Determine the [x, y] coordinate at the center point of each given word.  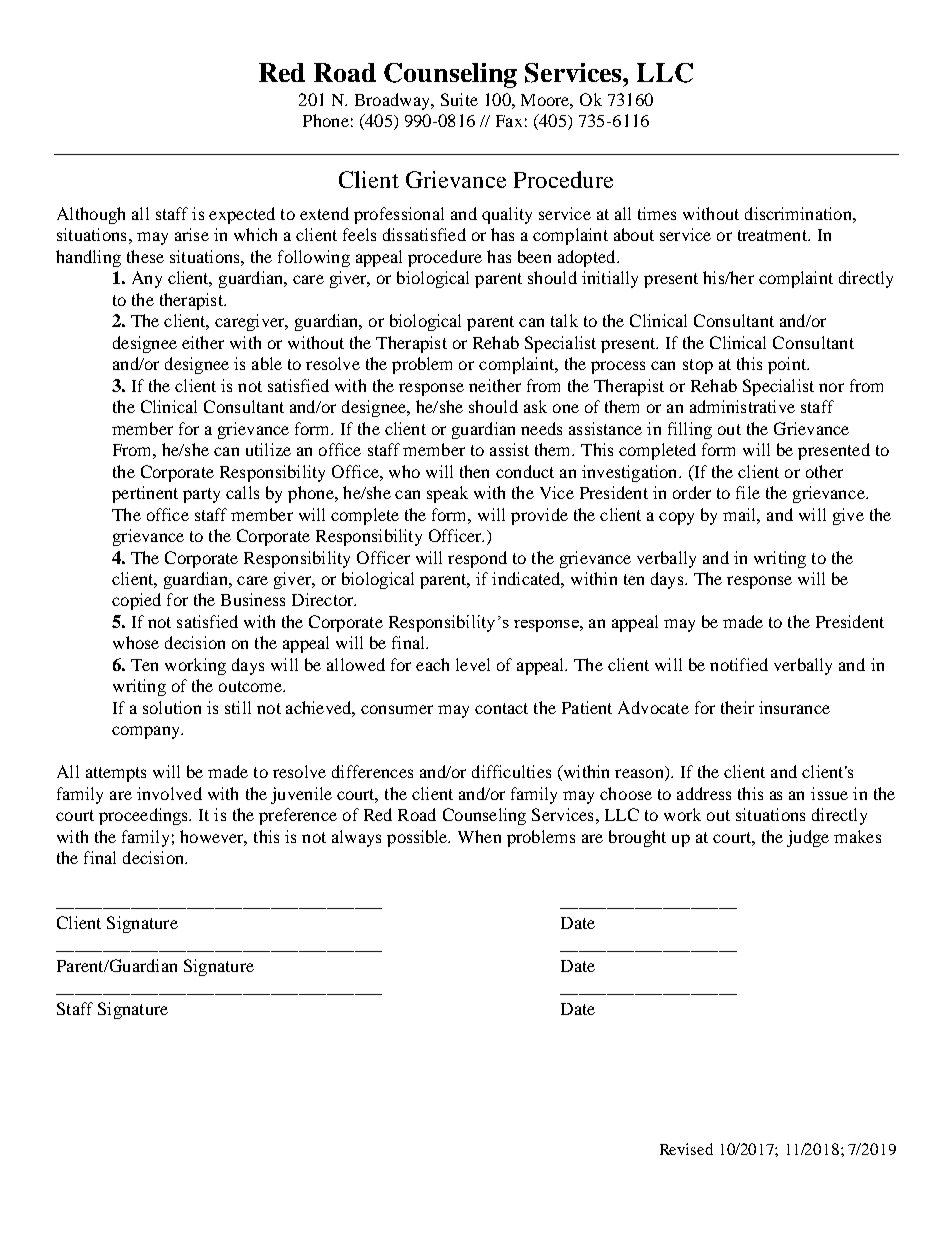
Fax [509, 121]
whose [136, 642]
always [356, 838]
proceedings [145, 816]
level [473, 664]
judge [808, 838]
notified [739, 664]
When [479, 836]
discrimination [799, 213]
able [267, 363]
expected [242, 215]
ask [535, 406]
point [788, 365]
